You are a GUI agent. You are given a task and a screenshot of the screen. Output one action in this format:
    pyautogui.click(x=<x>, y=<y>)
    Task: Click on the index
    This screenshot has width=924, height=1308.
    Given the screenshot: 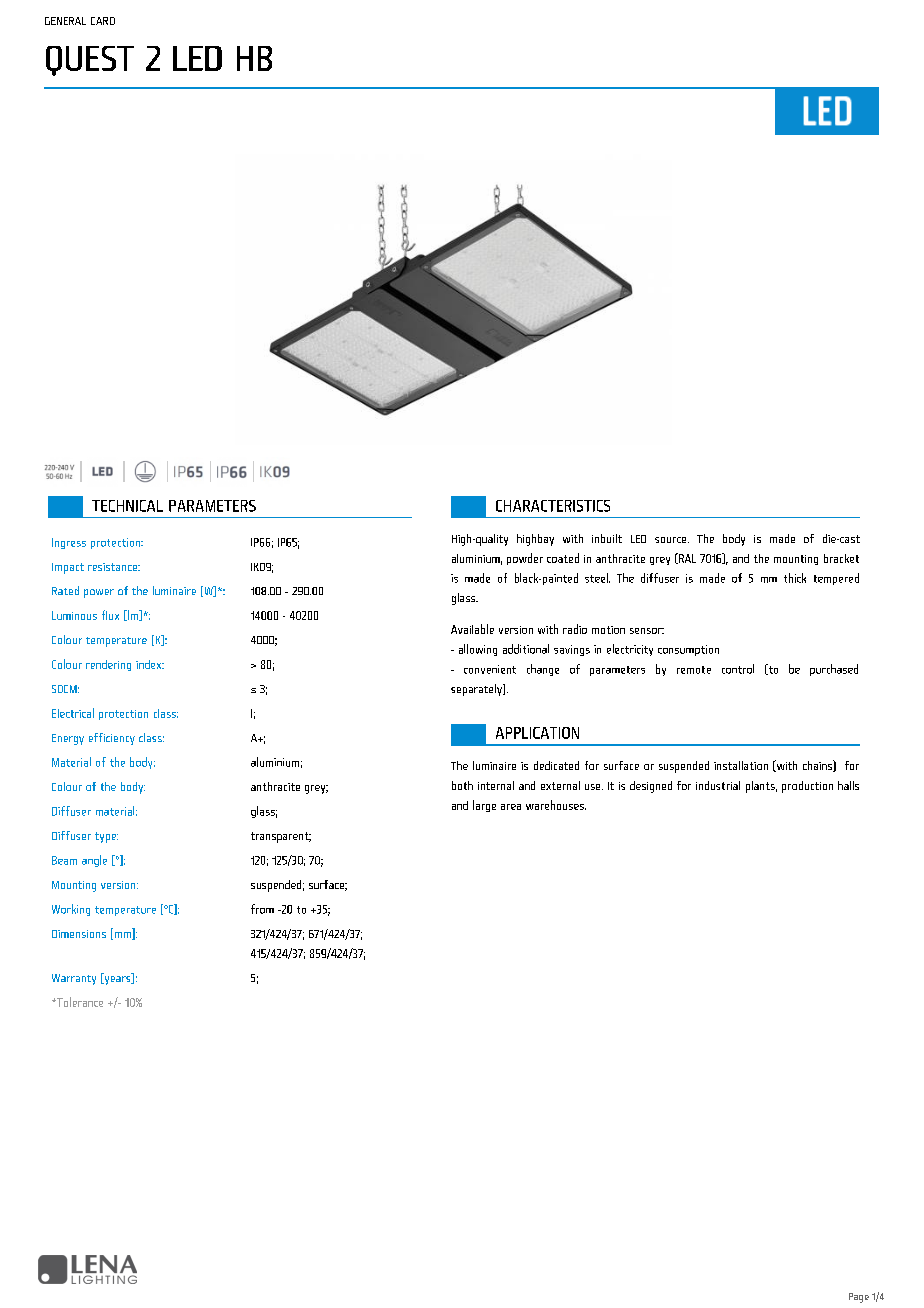 What is the action you would take?
    pyautogui.click(x=150, y=664)
